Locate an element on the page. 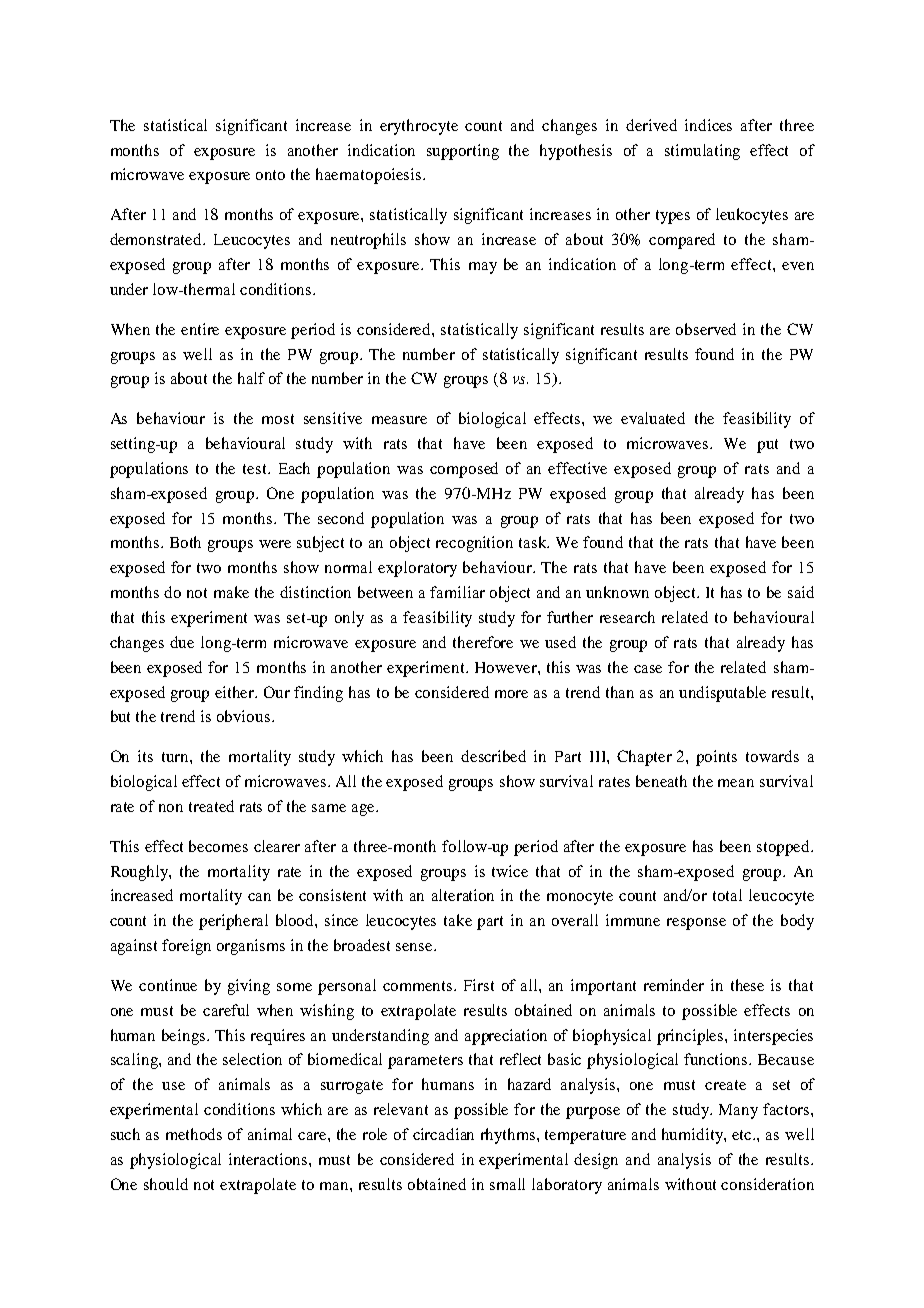 The height and width of the page is (1308, 924). Both is located at coordinates (185, 542).
